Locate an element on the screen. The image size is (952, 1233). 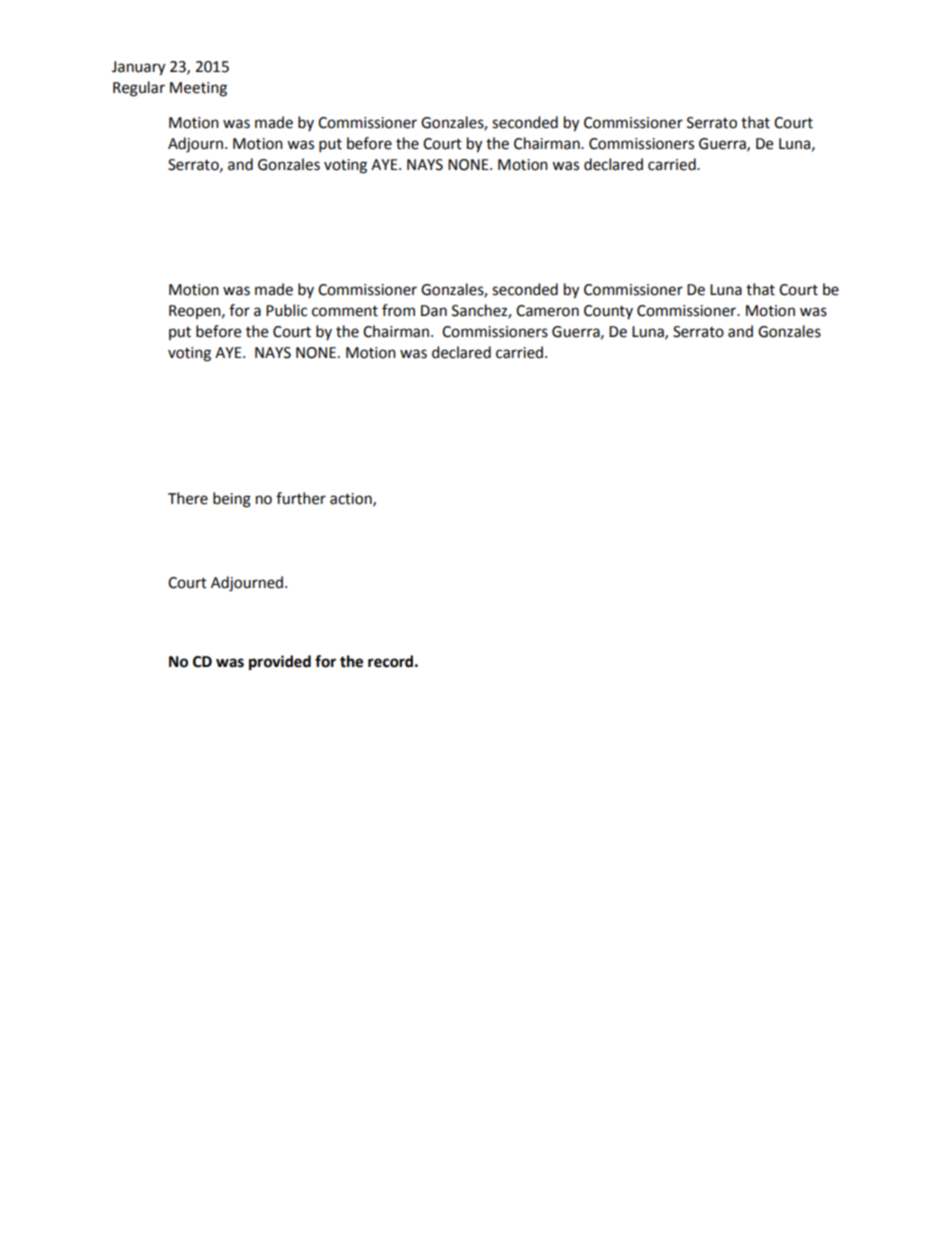
Cameron is located at coordinates (547, 311).
